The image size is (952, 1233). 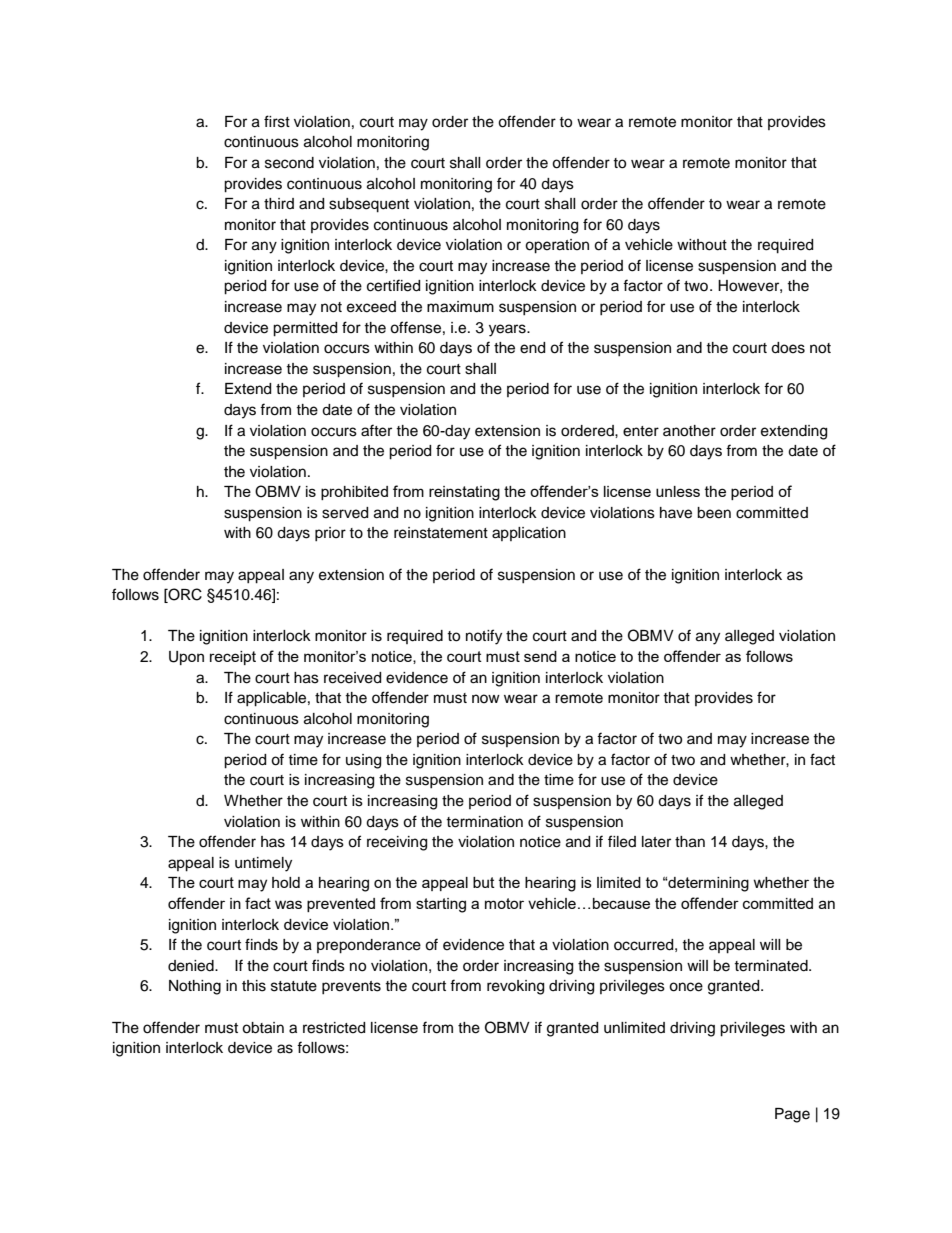 What do you see at coordinates (690, 842) in the screenshot?
I see `than` at bounding box center [690, 842].
